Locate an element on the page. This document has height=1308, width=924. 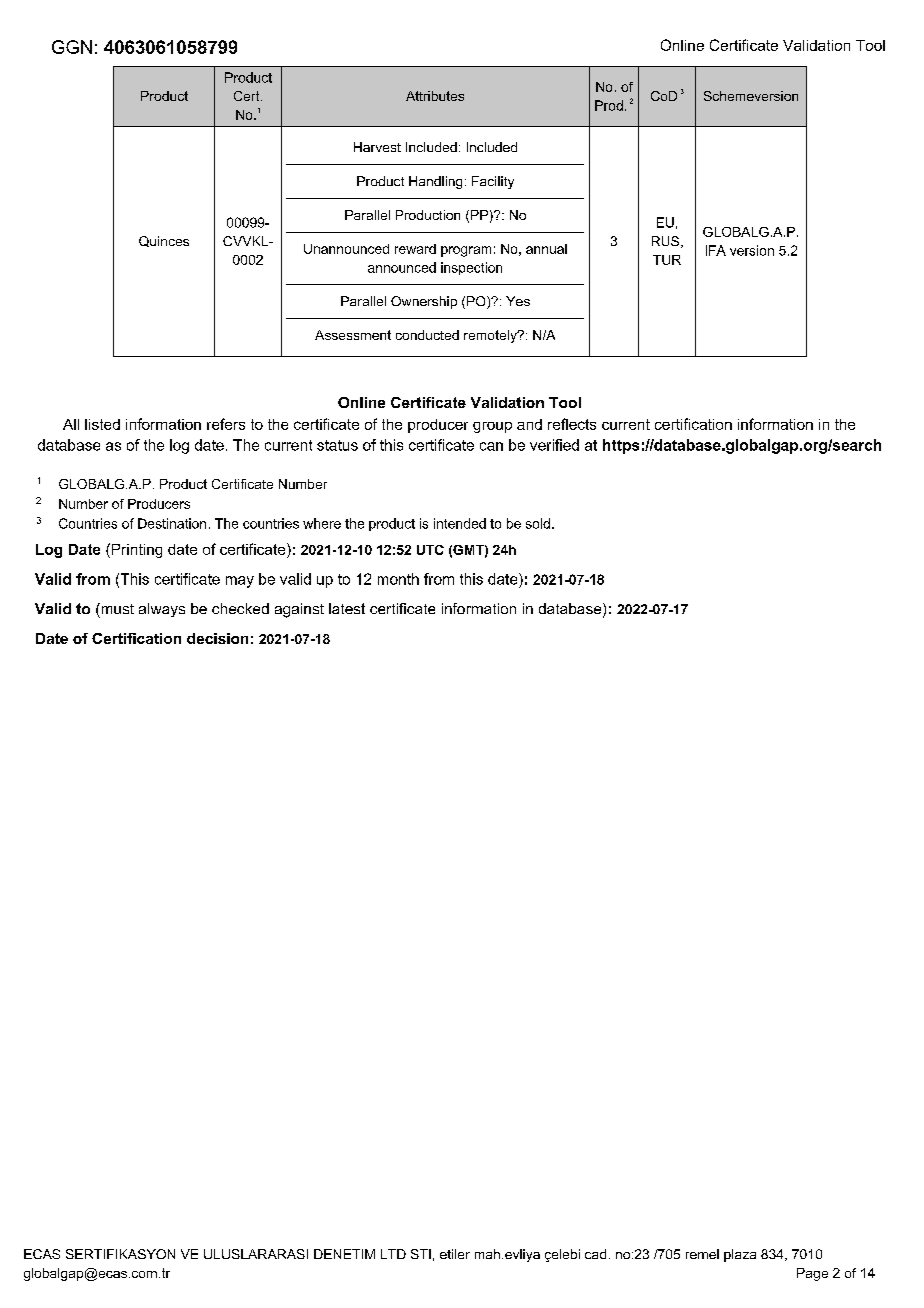
Quinces is located at coordinates (164, 241).
